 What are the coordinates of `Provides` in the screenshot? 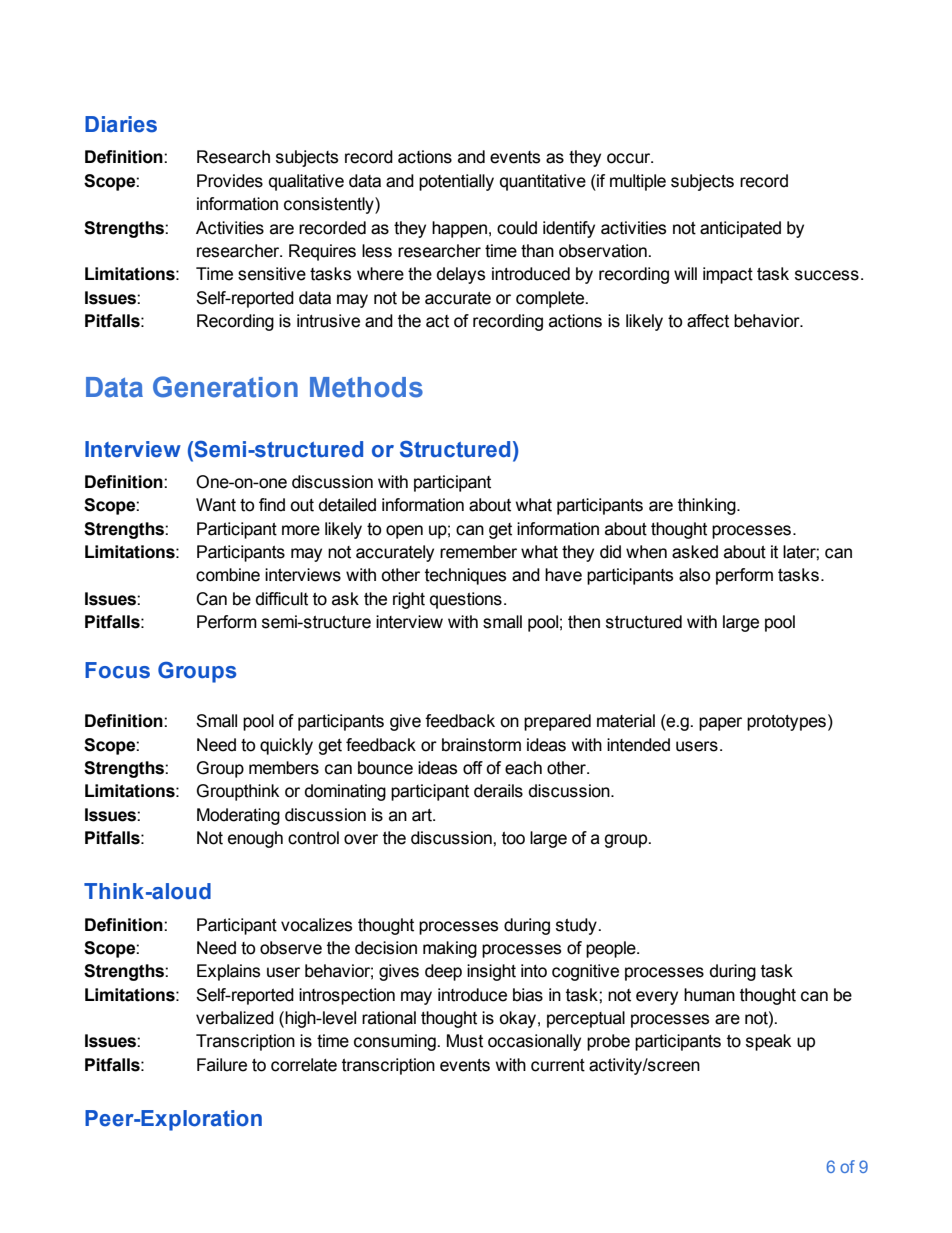 It's located at (230, 181).
